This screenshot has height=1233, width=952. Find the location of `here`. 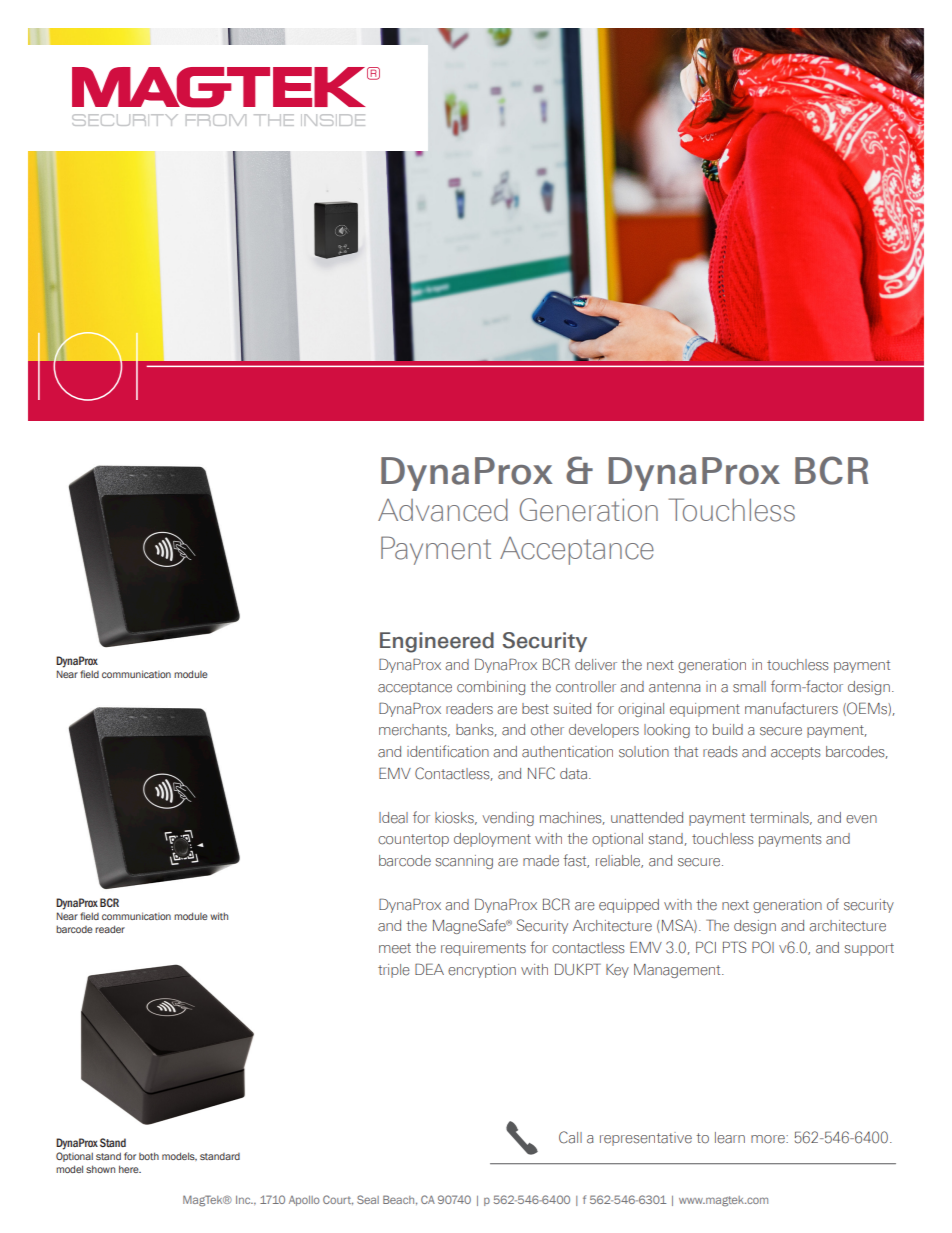

here is located at coordinates (130, 1169).
